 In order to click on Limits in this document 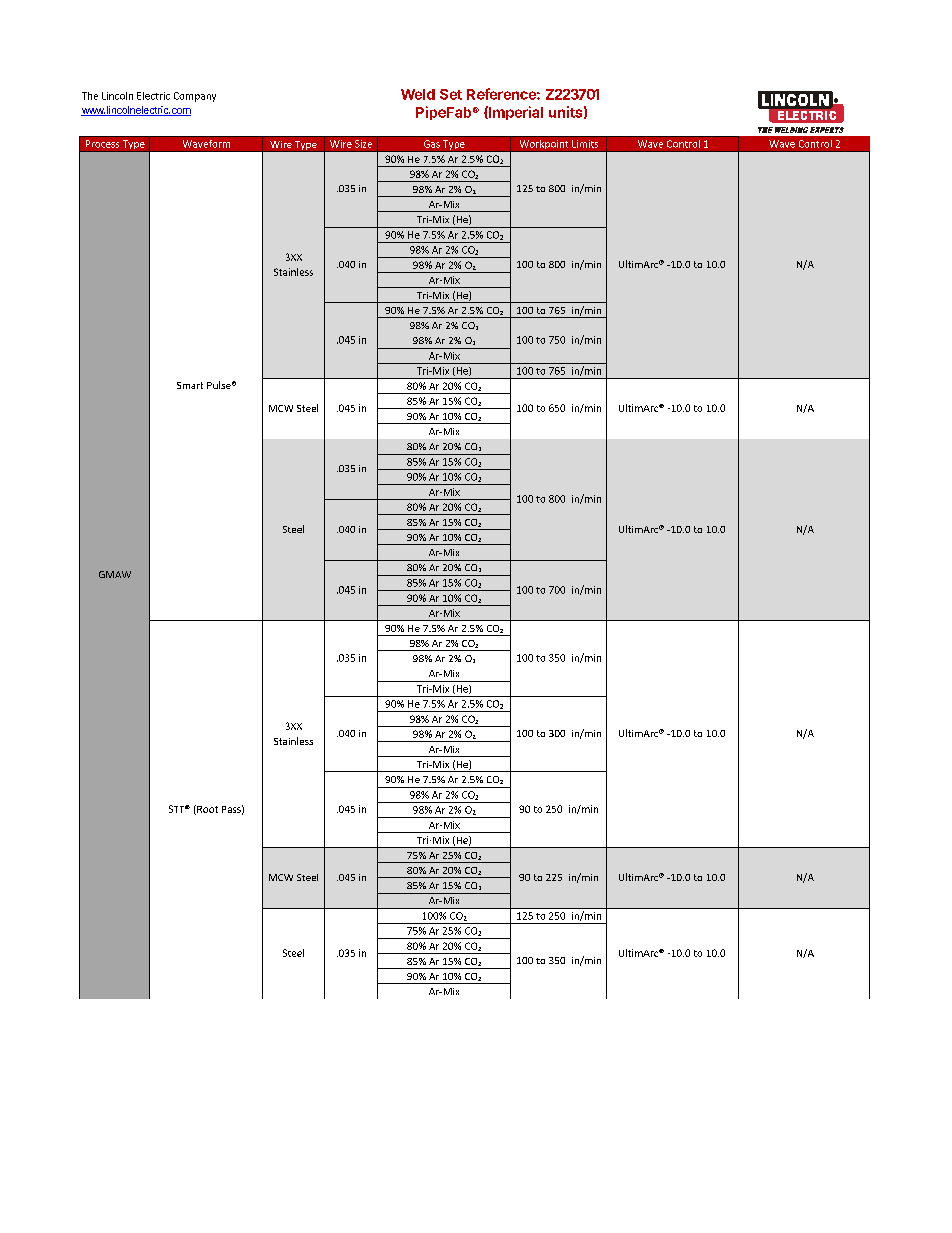, I will do `click(585, 144)`.
